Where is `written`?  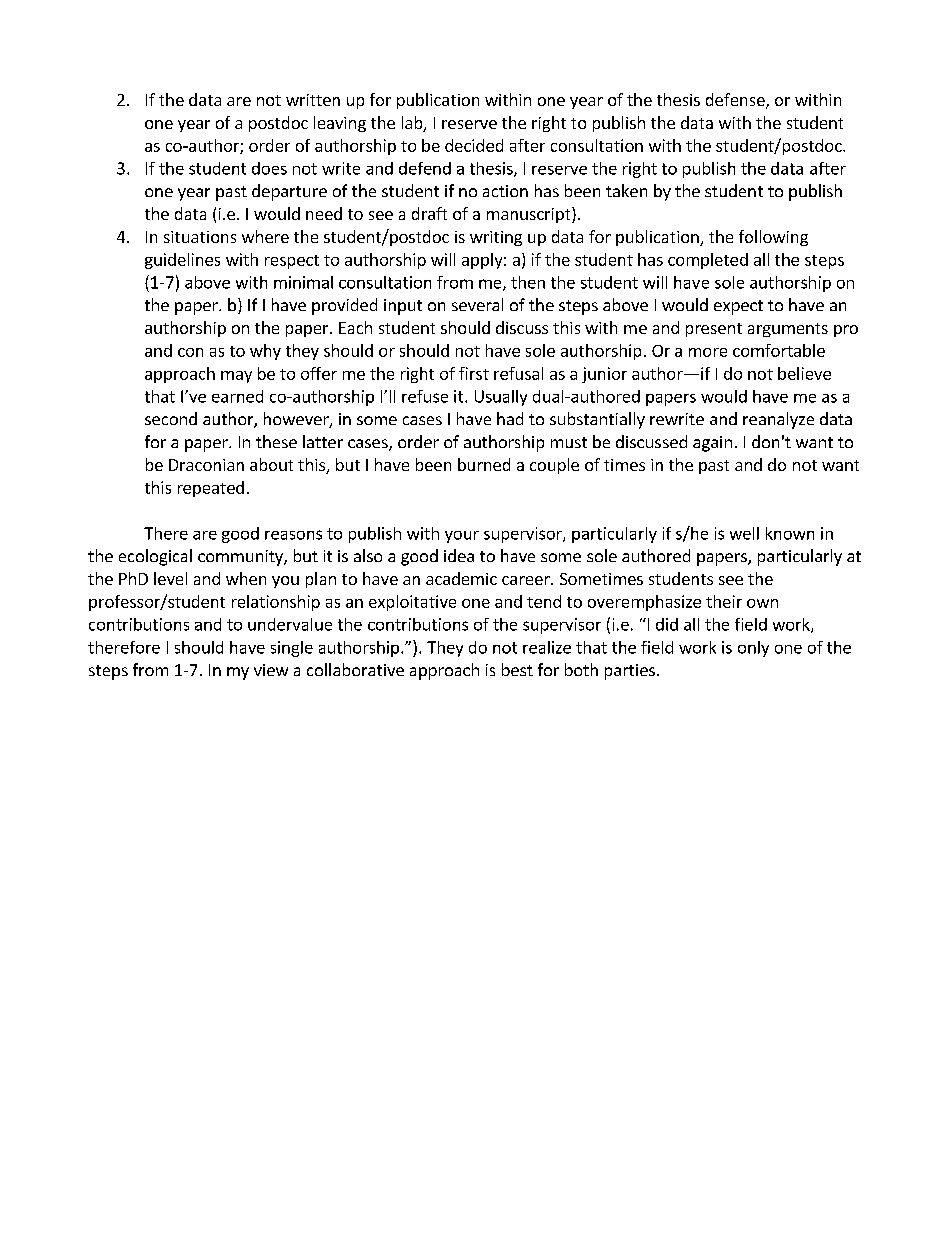
written is located at coordinates (313, 100).
